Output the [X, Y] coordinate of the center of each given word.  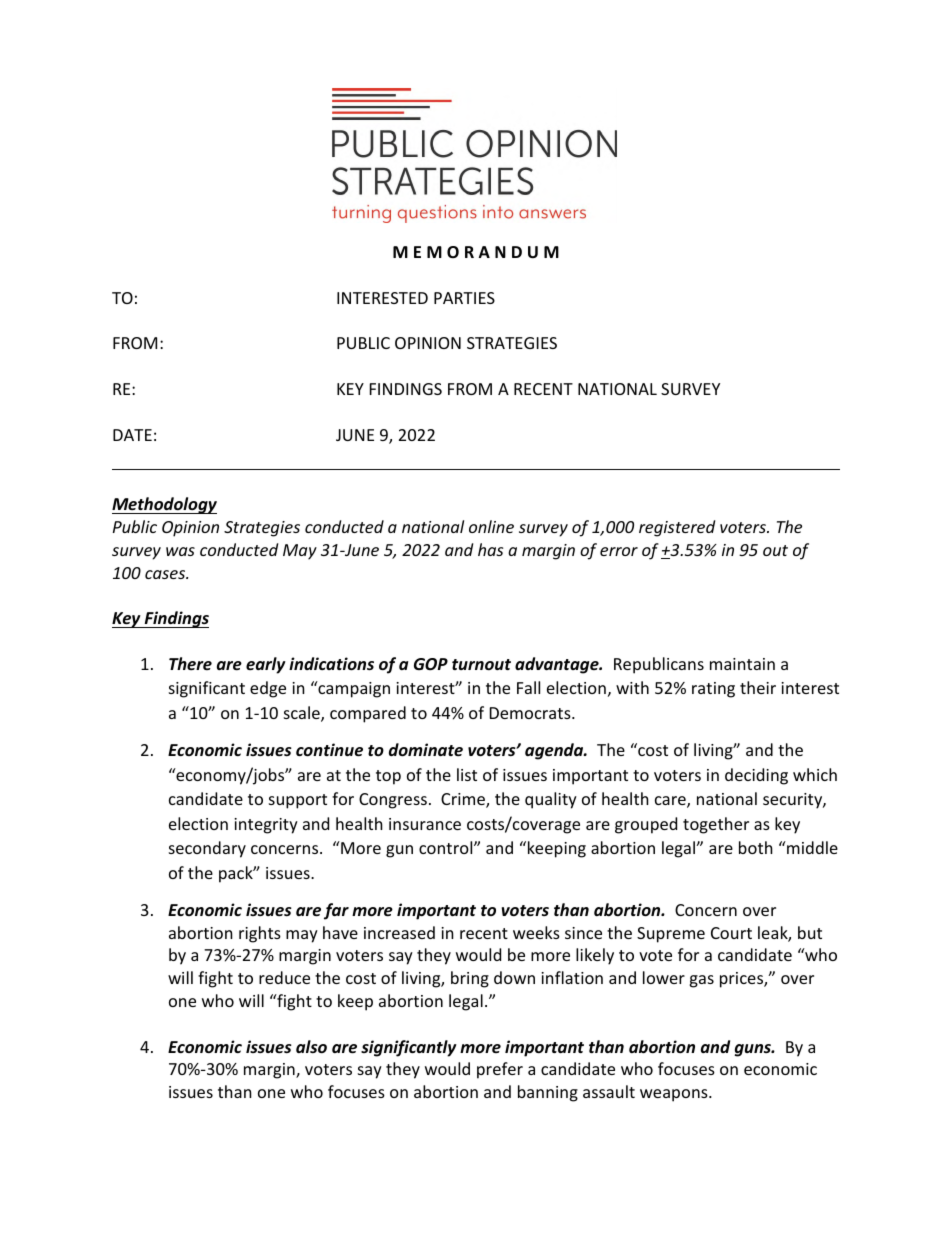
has [490, 549]
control [447, 847]
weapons [675, 1095]
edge [268, 689]
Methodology [164, 505]
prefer [500, 1070]
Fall [528, 687]
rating [713, 690]
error [619, 551]
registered [677, 528]
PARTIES [464, 298]
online [491, 526]
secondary [207, 849]
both [756, 847]
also [311, 1047]
